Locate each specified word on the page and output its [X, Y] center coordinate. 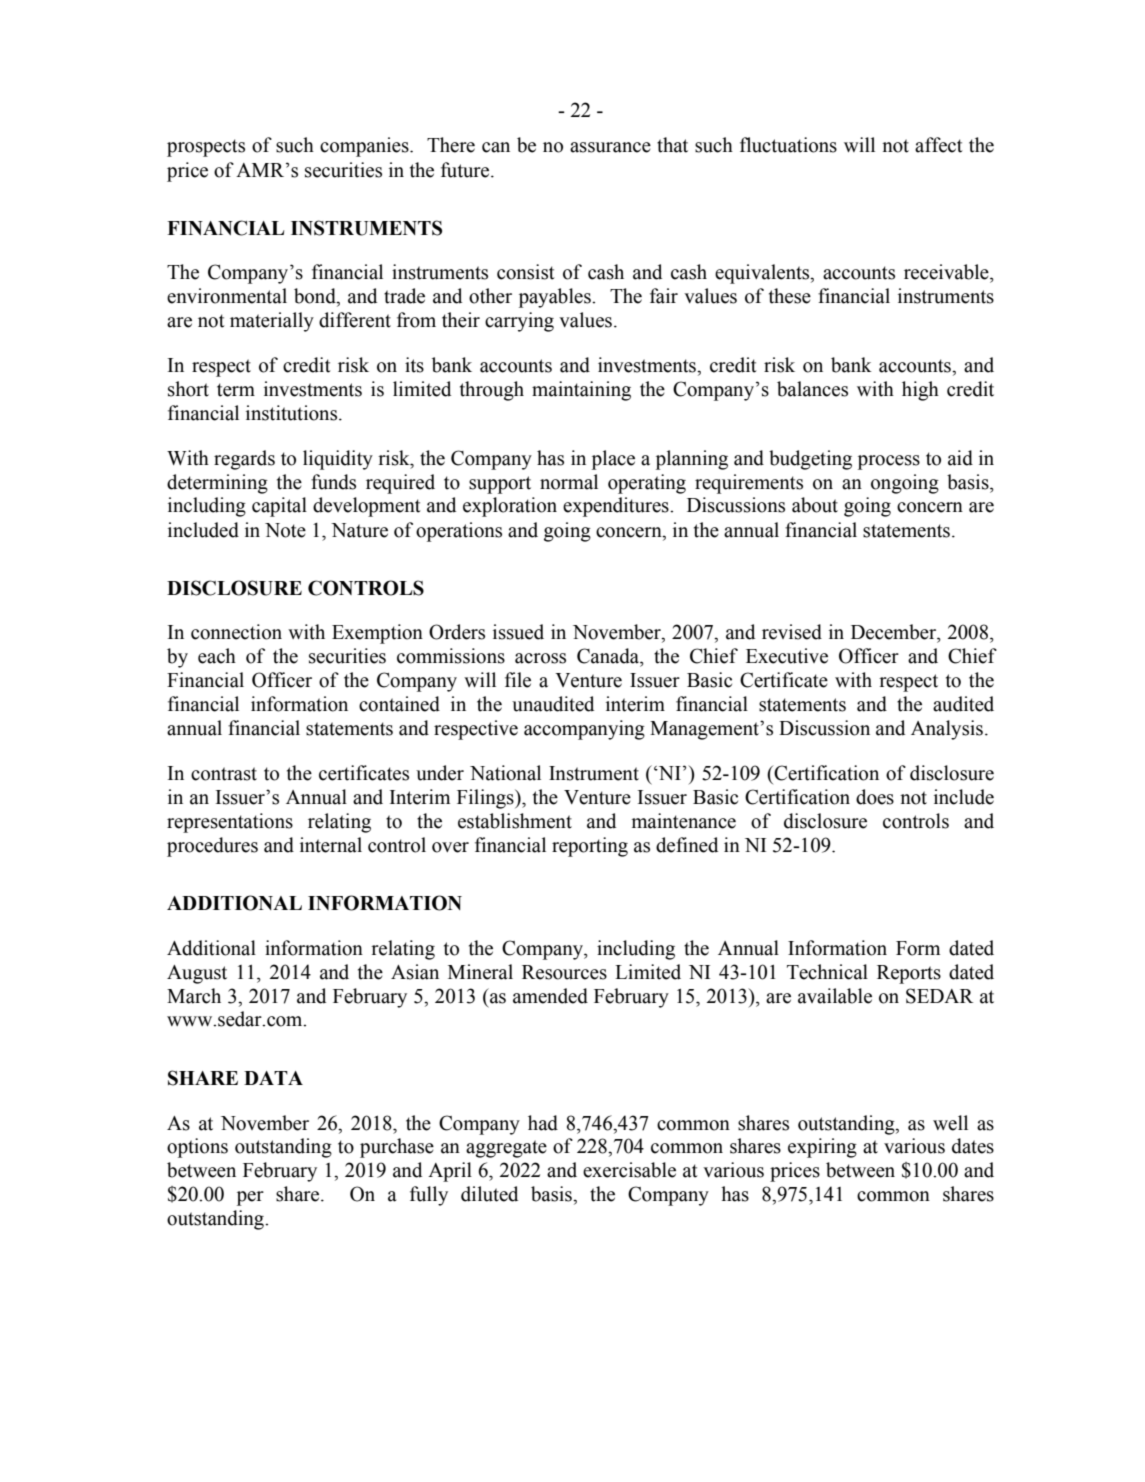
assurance [610, 147]
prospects [206, 148]
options [197, 1148]
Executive [787, 656]
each [217, 656]
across [540, 658]
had [543, 1123]
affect [939, 145]
